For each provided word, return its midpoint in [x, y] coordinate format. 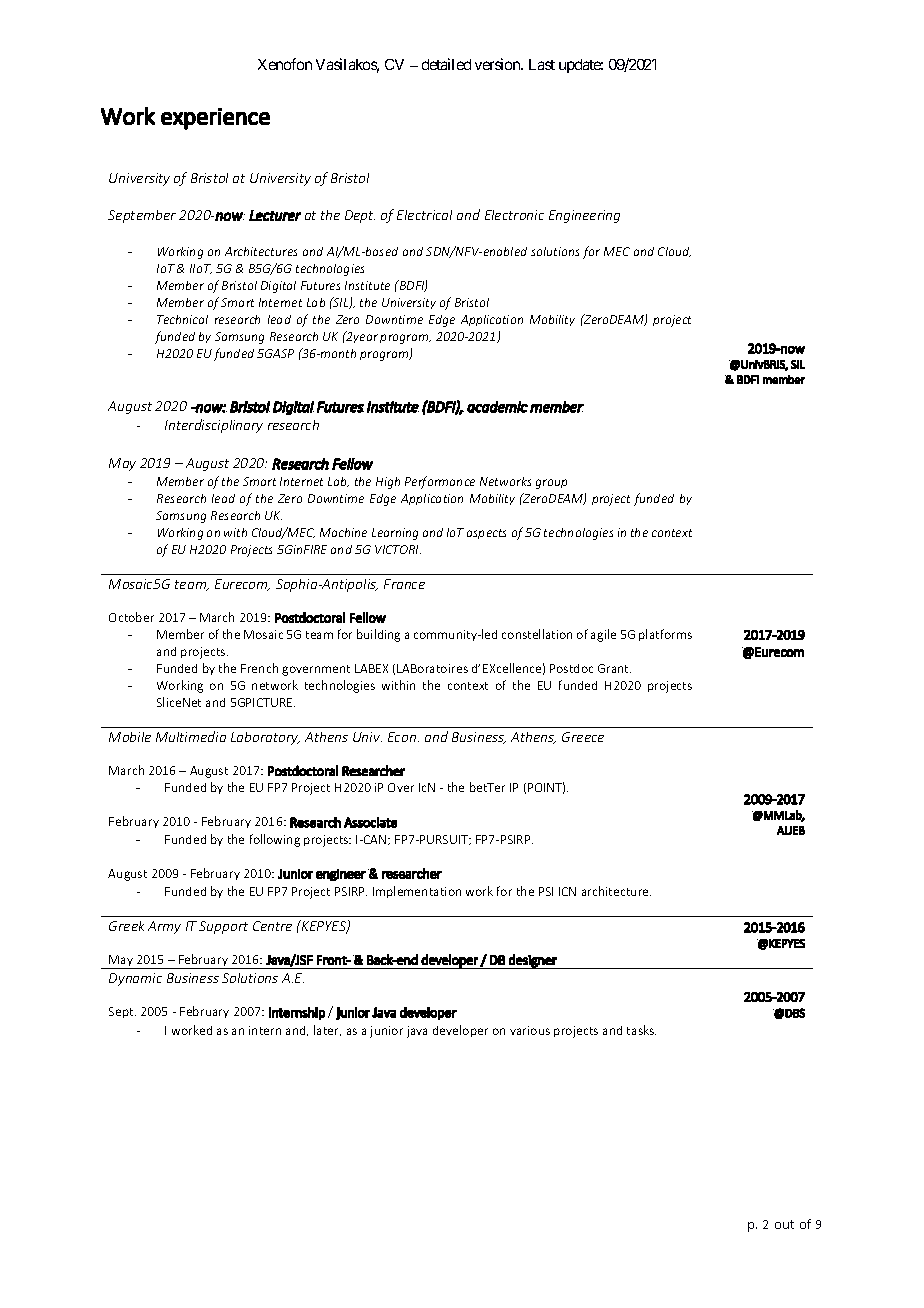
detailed [446, 64]
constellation [537, 634]
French [259, 668]
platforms [665, 635]
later [327, 1030]
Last [542, 64]
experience [215, 119]
